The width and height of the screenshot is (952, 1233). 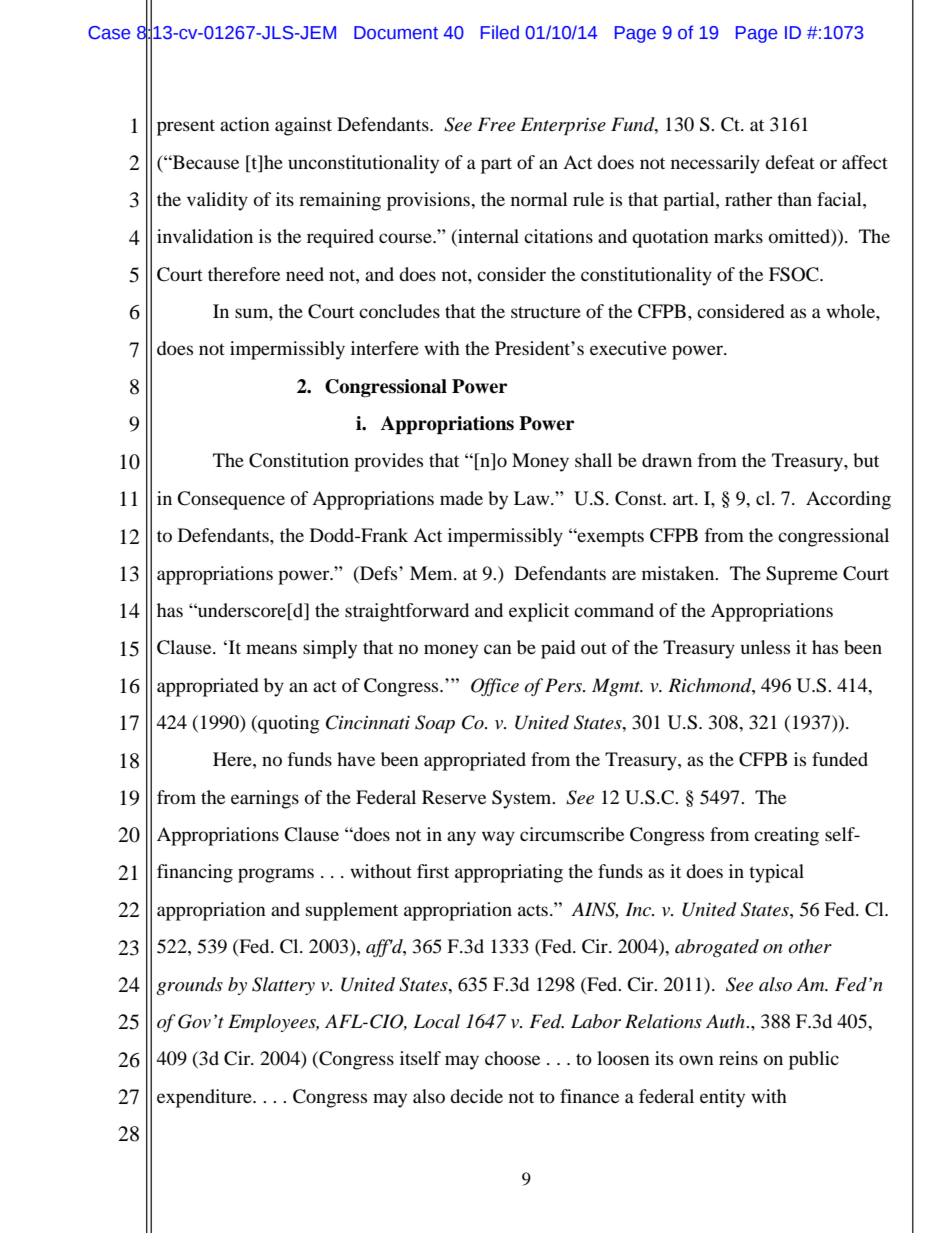 I want to click on choose, so click(x=512, y=1058).
